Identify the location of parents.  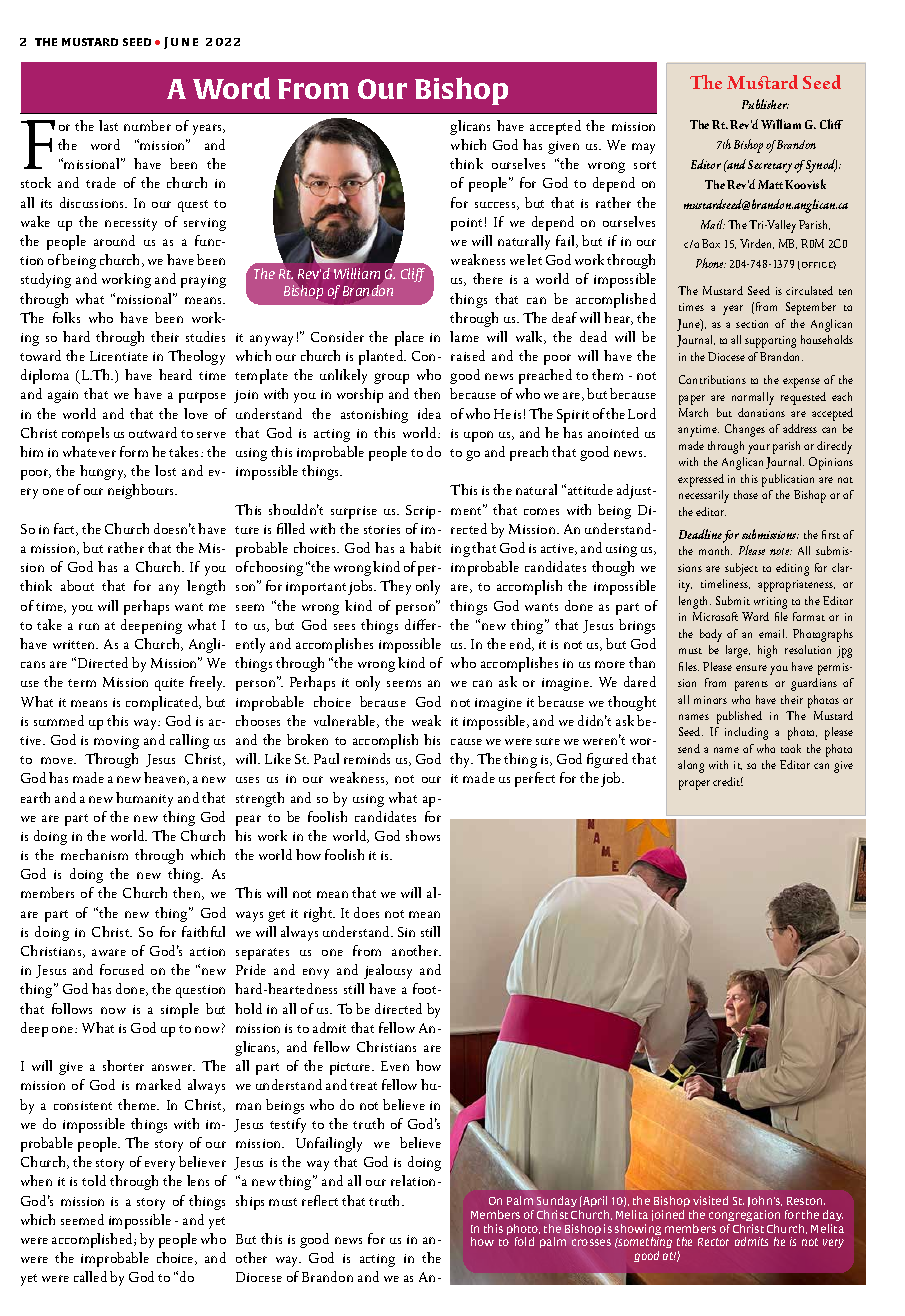
(751, 686).
